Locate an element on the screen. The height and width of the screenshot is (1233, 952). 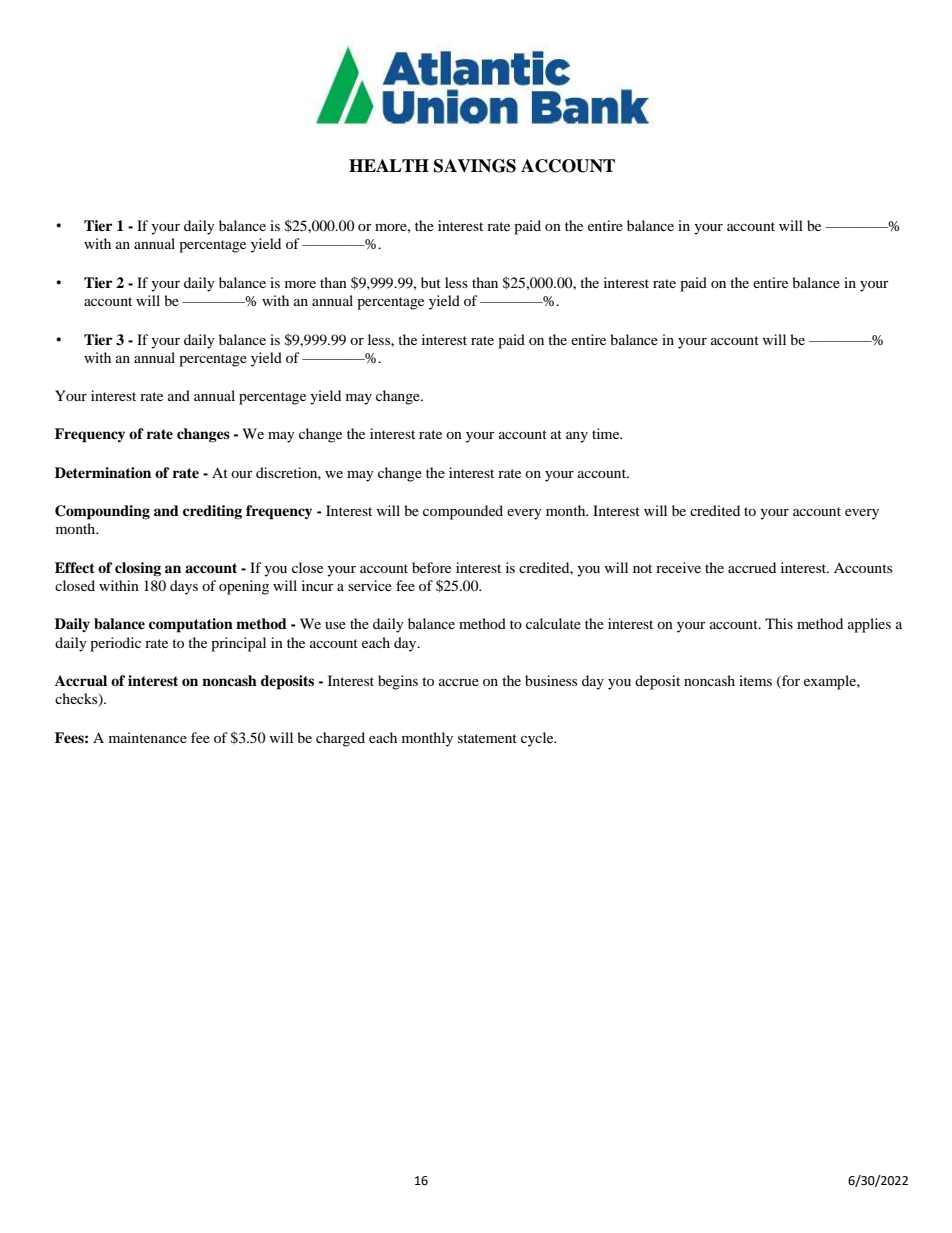
any is located at coordinates (577, 437).
